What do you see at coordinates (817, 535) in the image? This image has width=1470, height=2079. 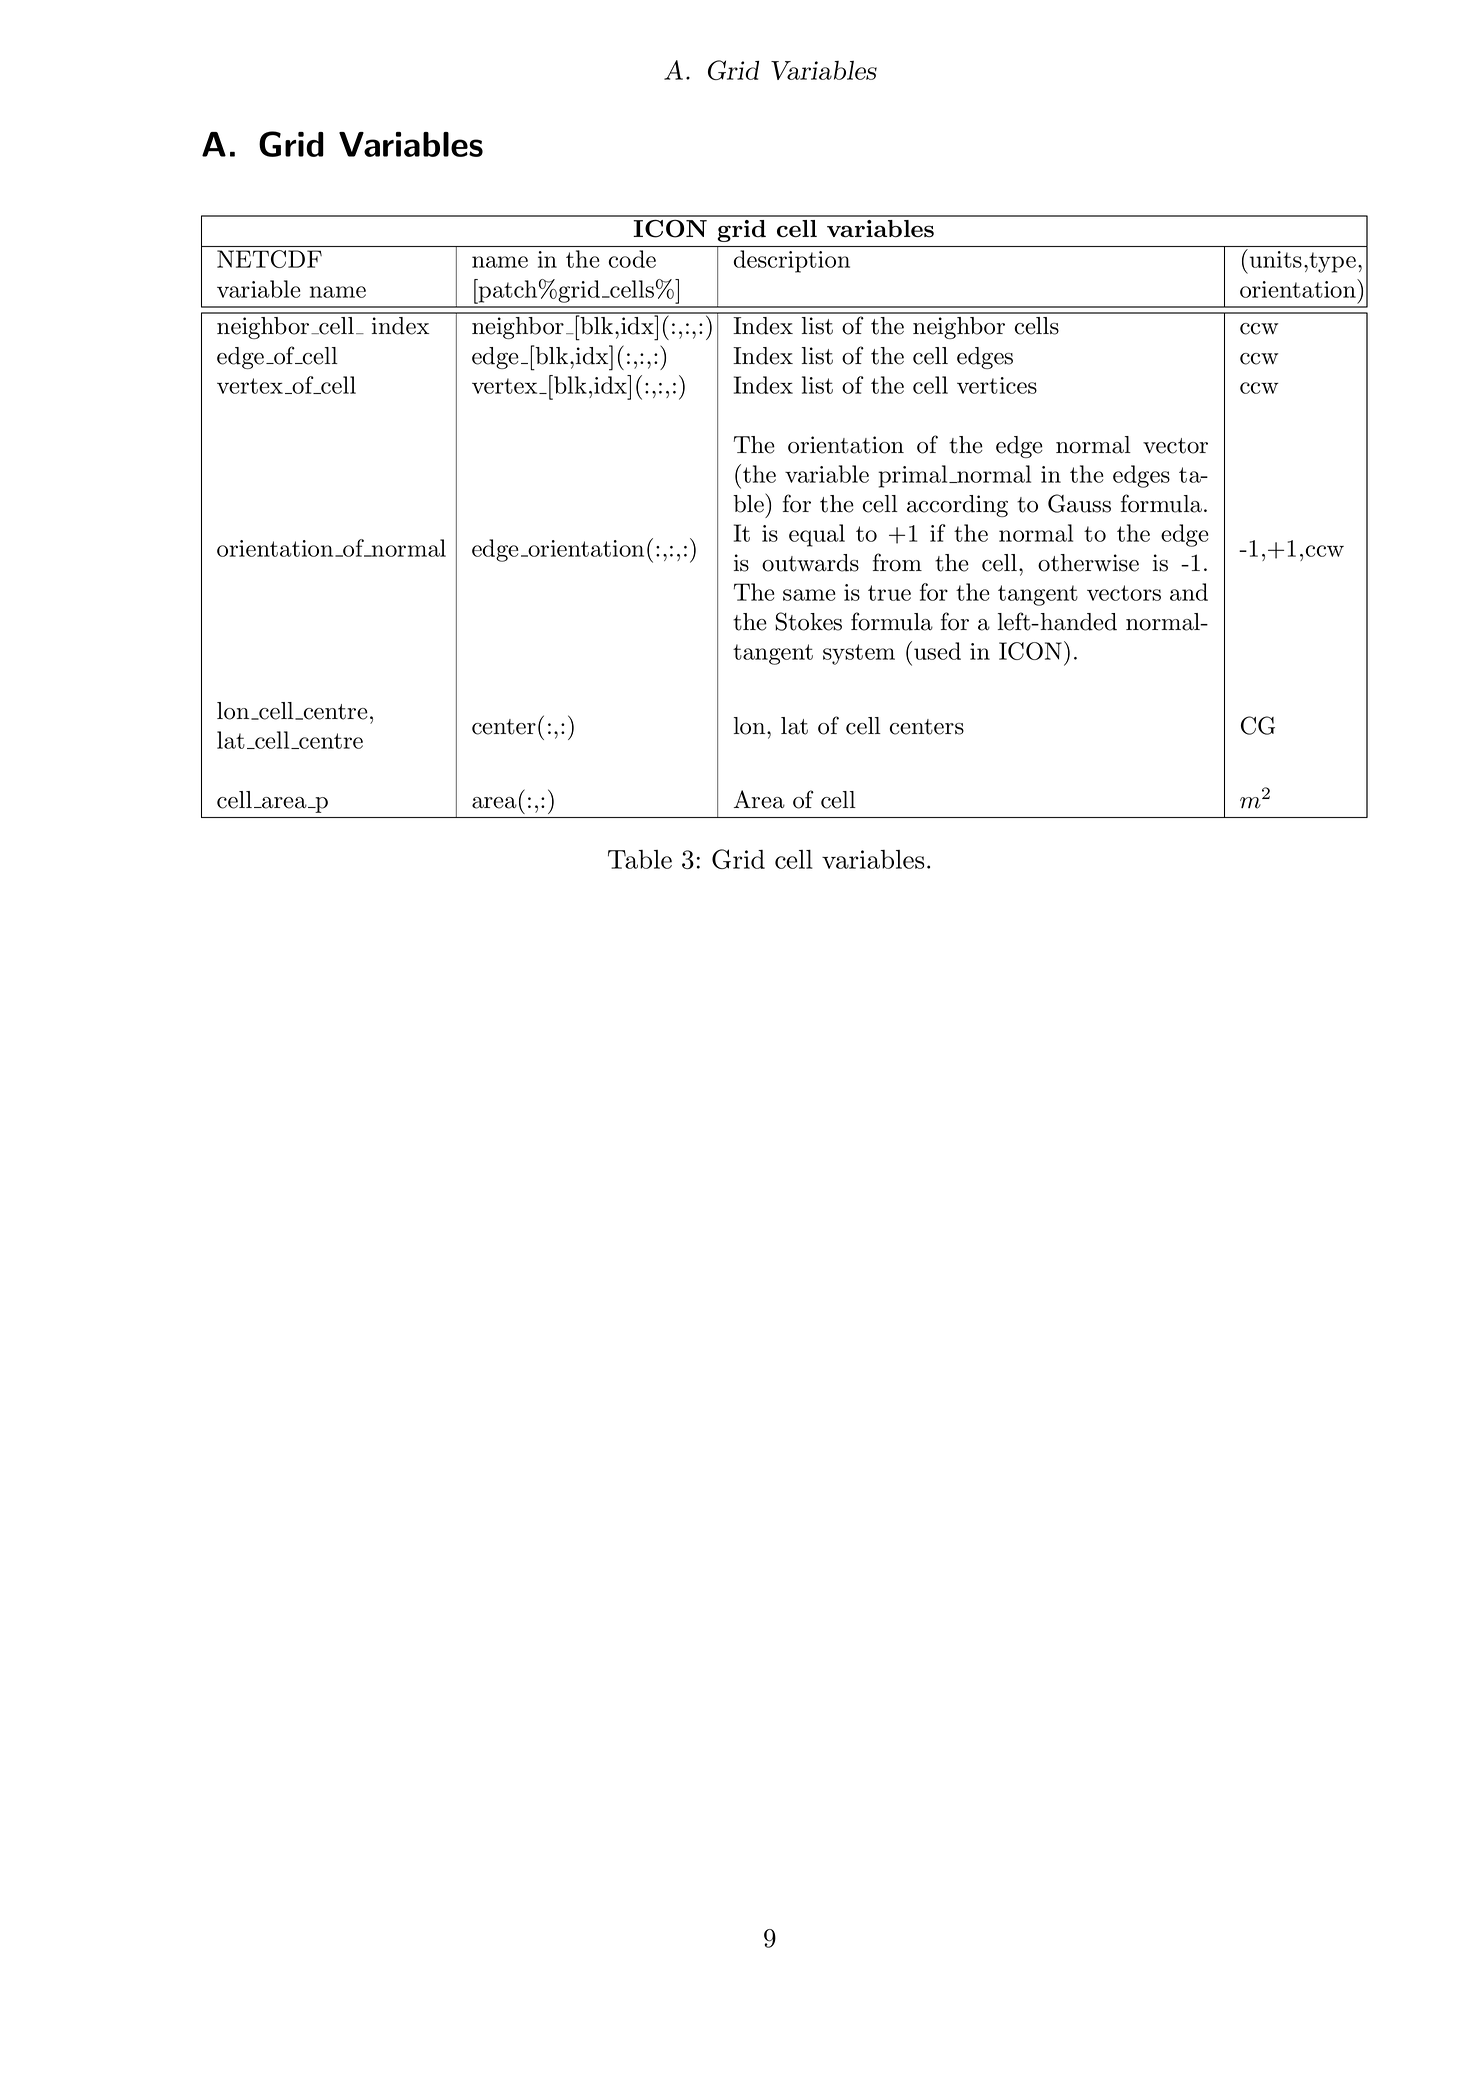 I see `equal` at bounding box center [817, 535].
